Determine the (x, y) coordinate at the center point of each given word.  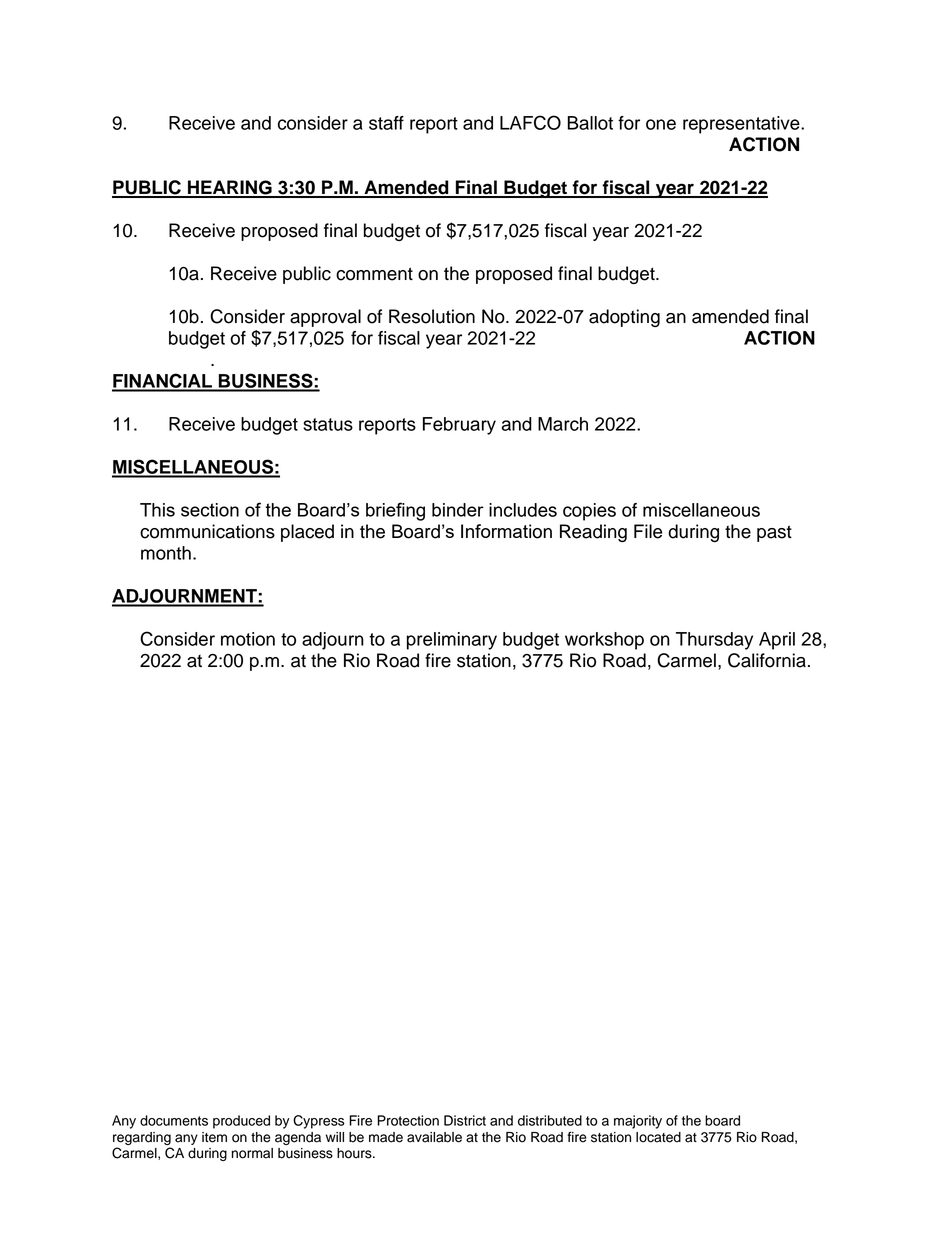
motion (248, 639)
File (648, 531)
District (465, 1120)
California (767, 660)
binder (458, 510)
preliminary (452, 641)
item (214, 1137)
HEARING (230, 188)
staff (386, 123)
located (658, 1137)
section (210, 510)
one (661, 124)
